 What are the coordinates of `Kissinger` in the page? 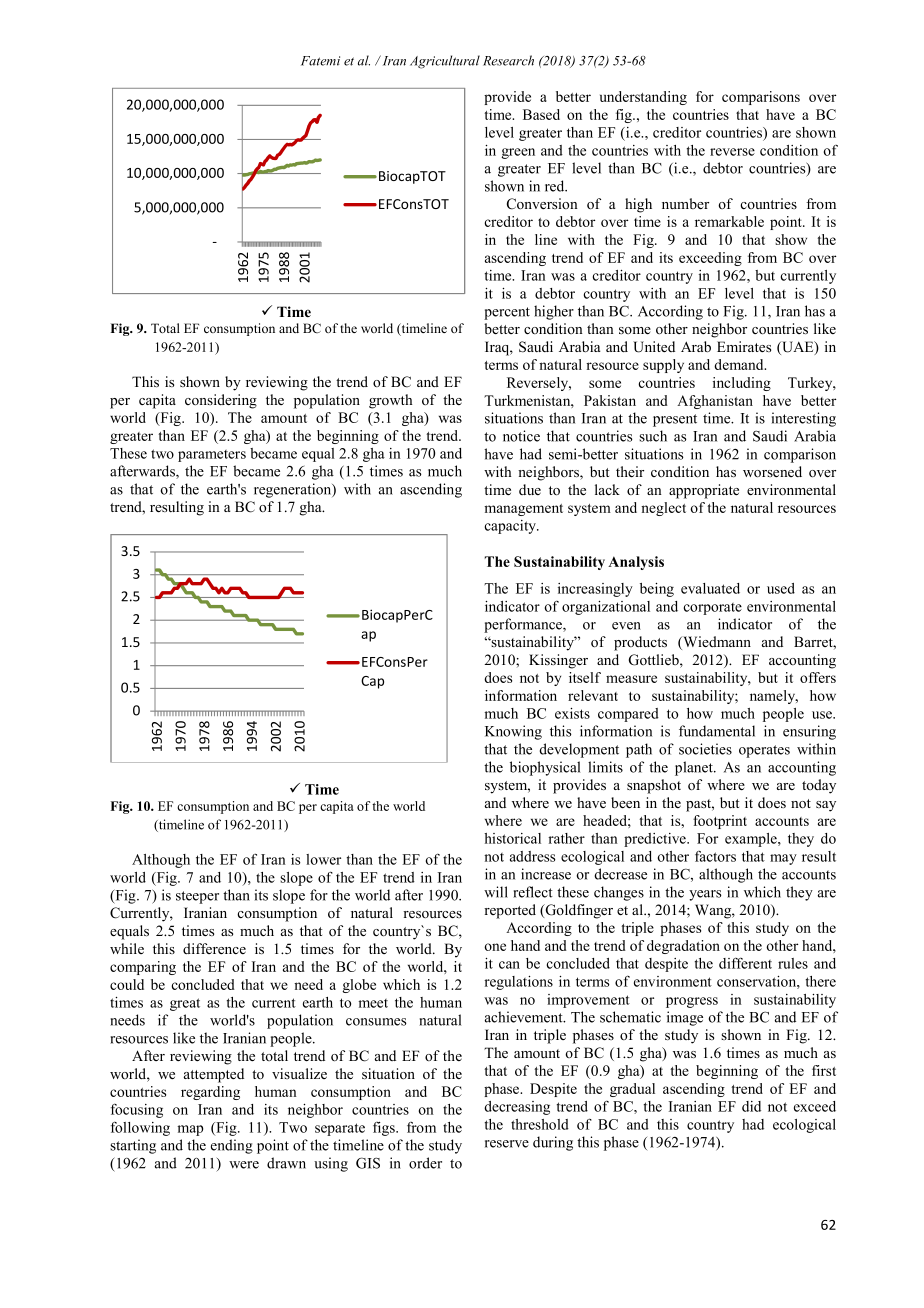 It's located at (558, 661).
